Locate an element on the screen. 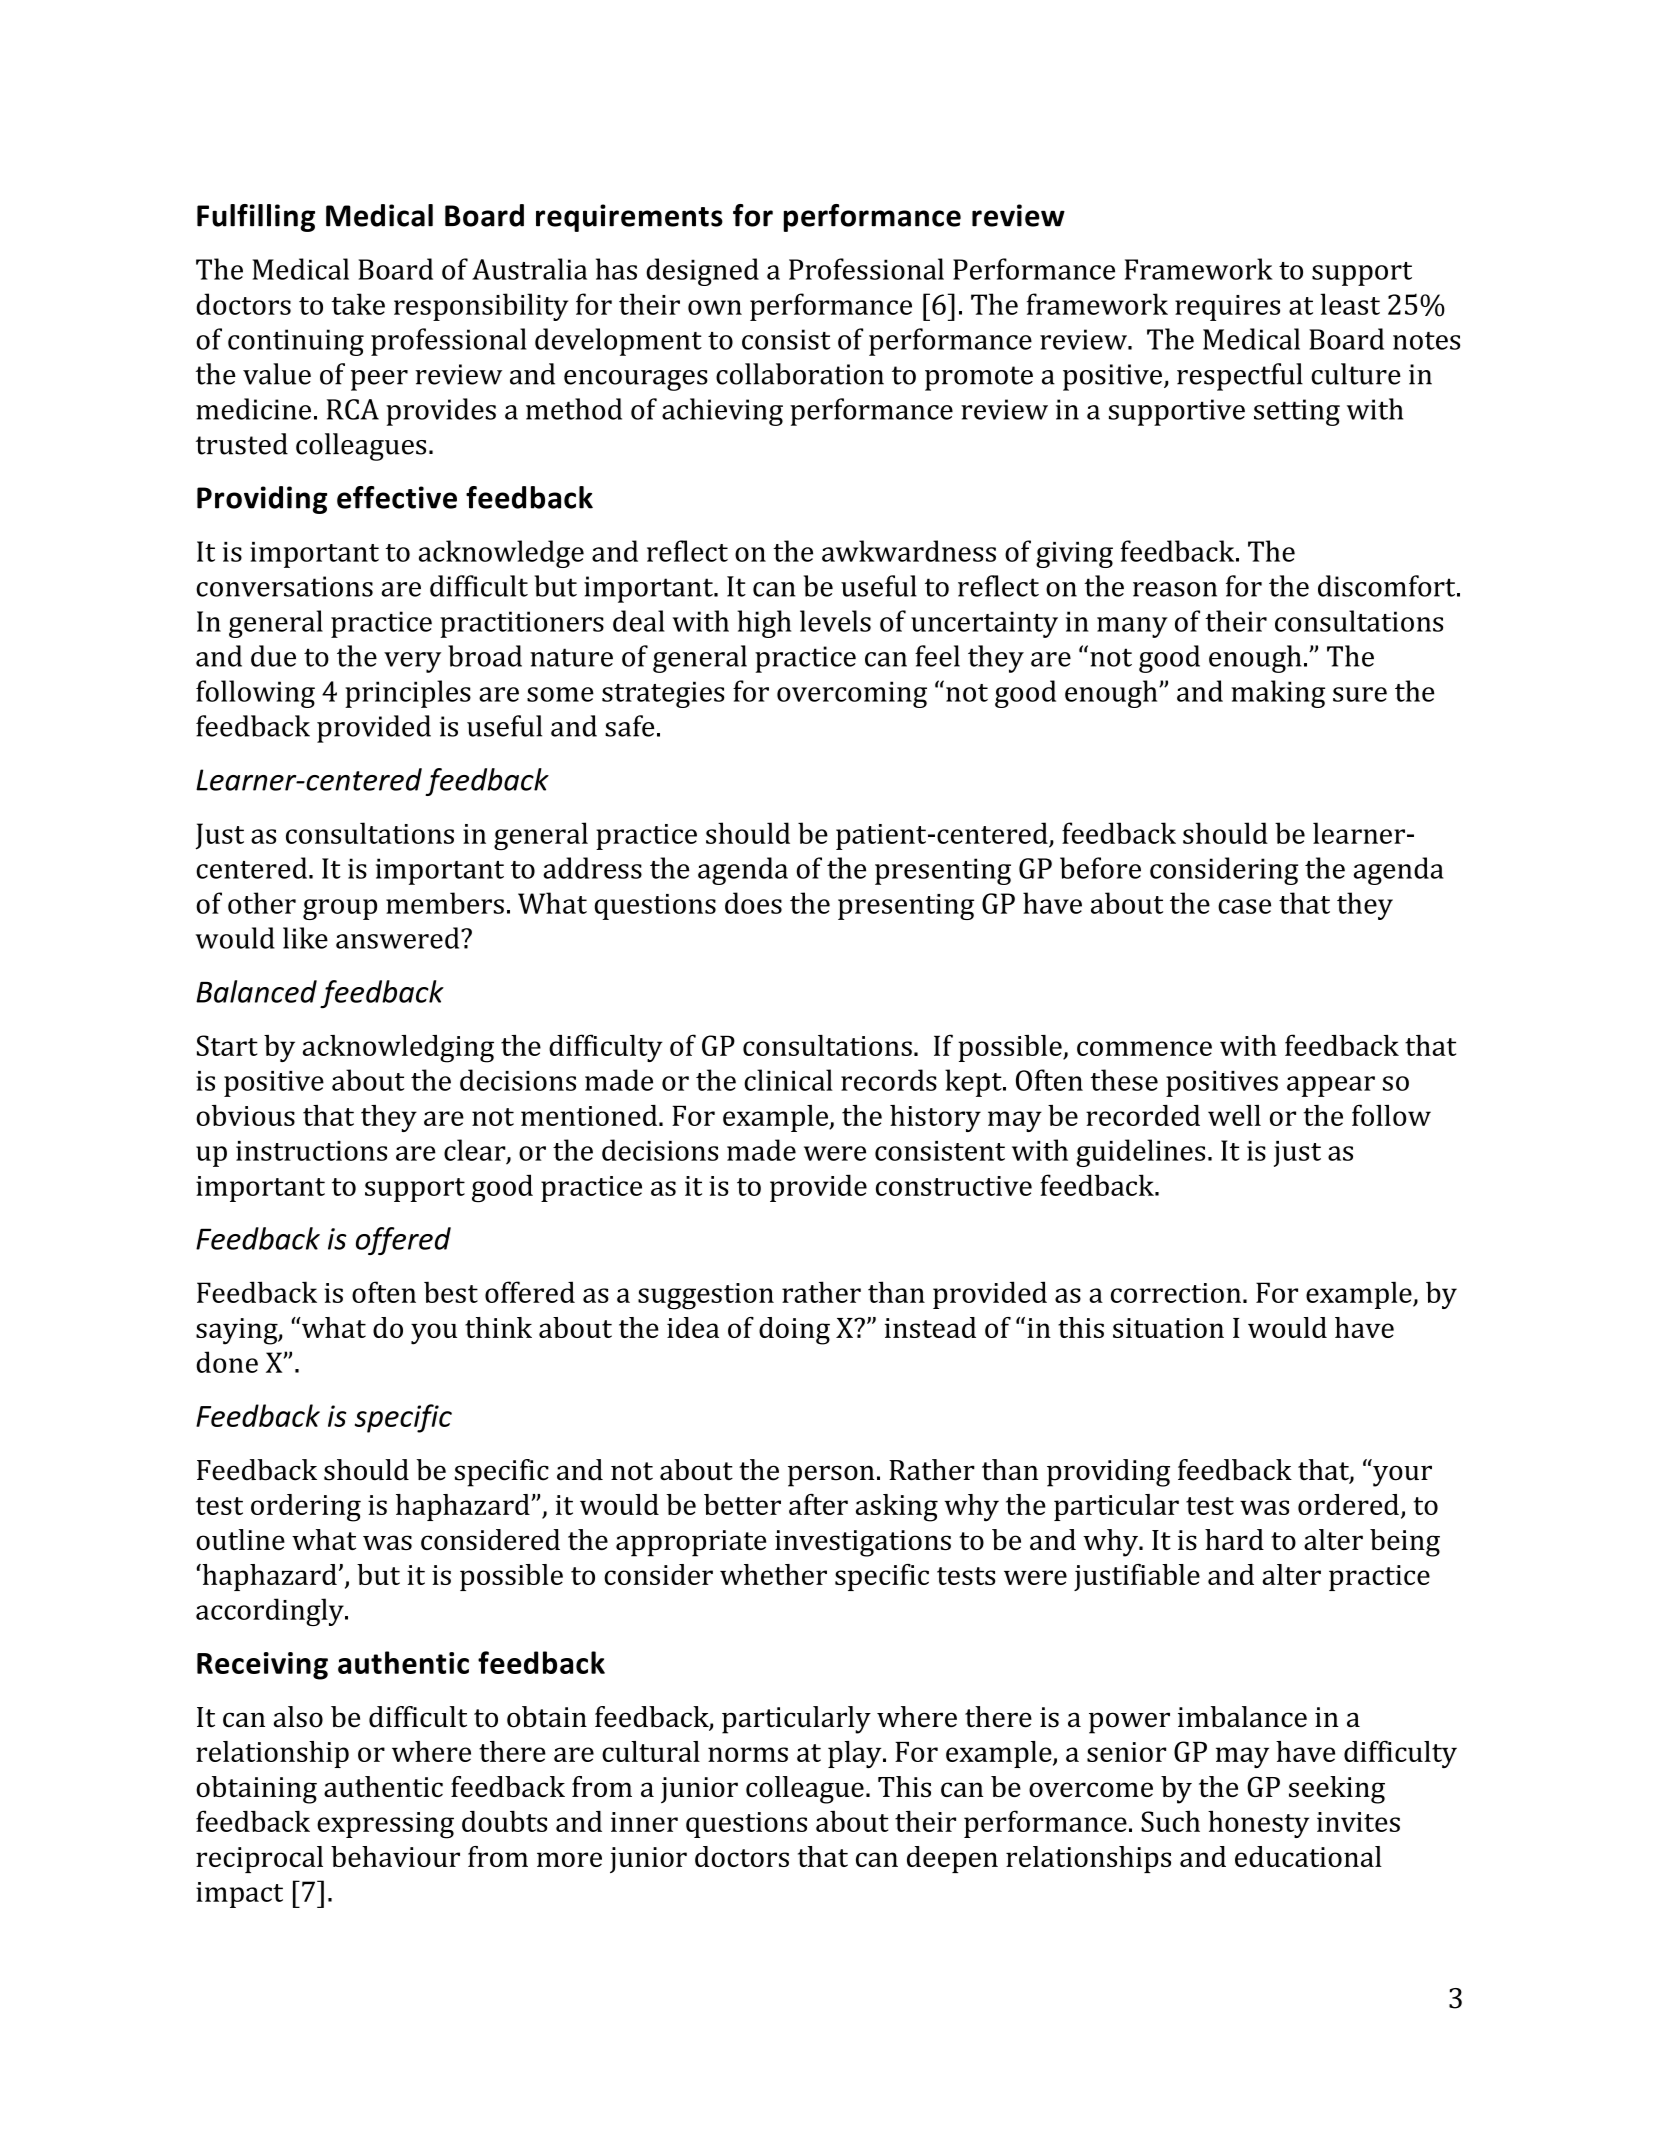 The image size is (1659, 2147). appear is located at coordinates (1331, 1086).
